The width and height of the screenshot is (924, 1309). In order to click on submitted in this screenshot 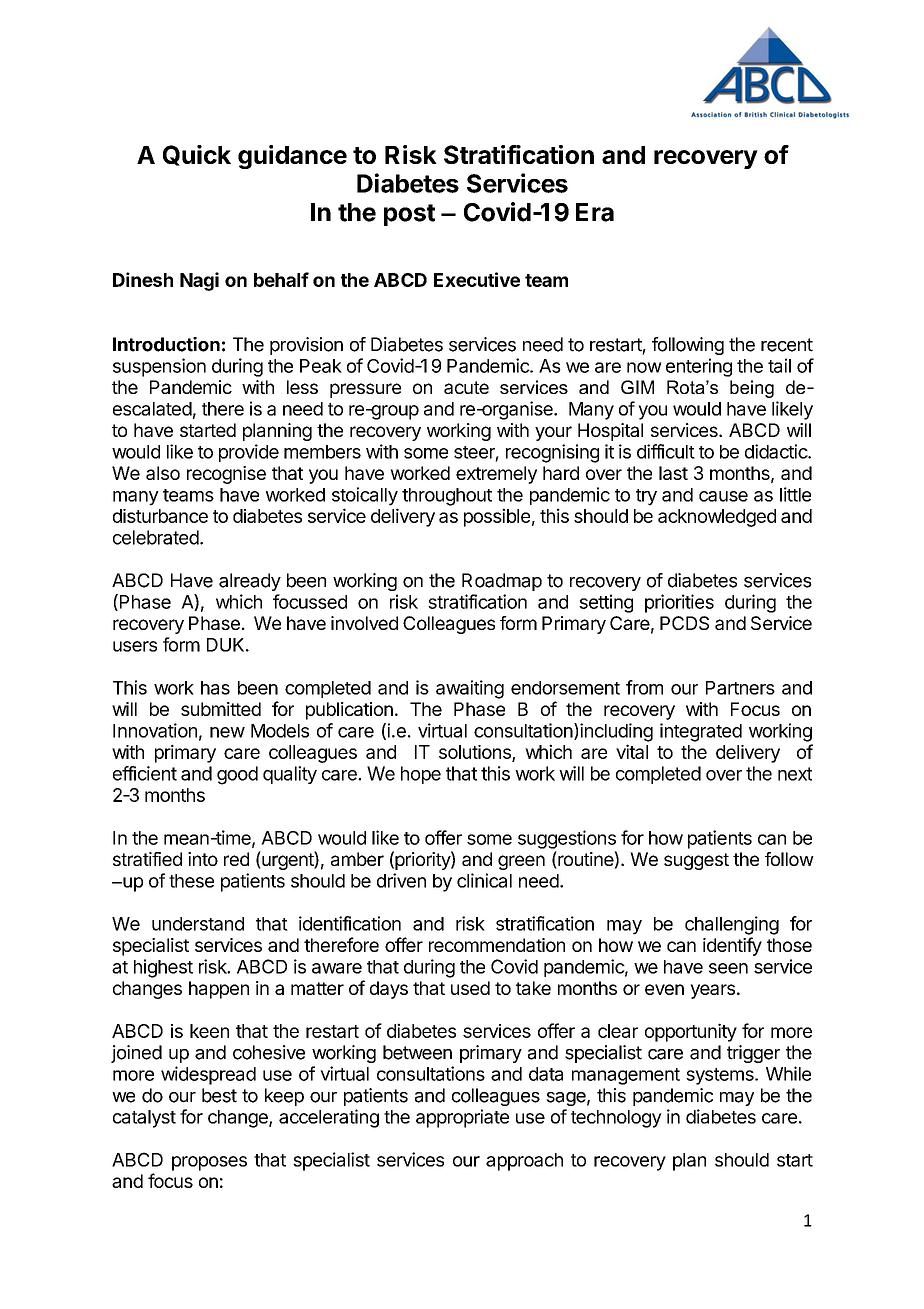, I will do `click(221, 709)`.
